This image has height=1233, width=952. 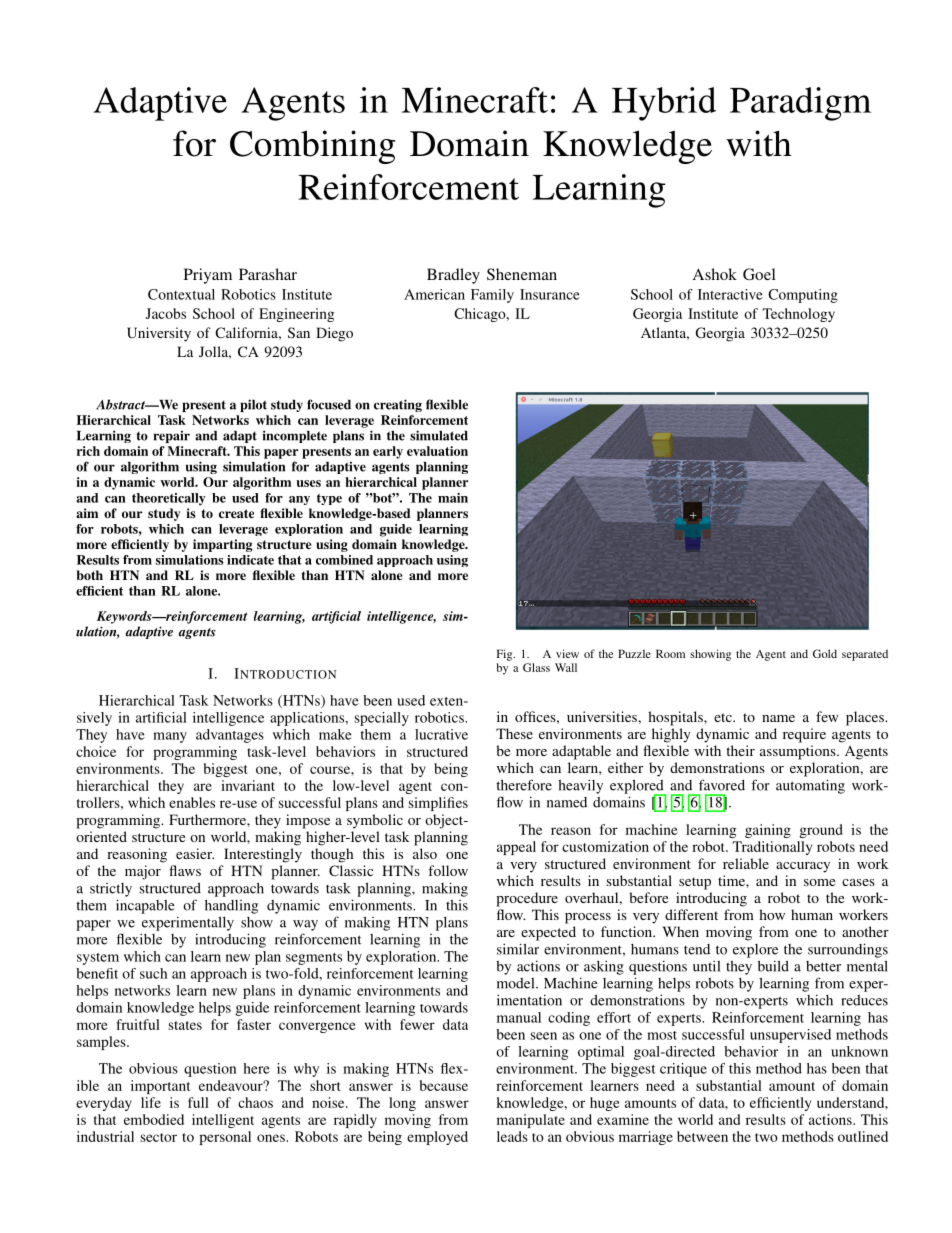 I want to click on evaluation, so click(x=437, y=451).
